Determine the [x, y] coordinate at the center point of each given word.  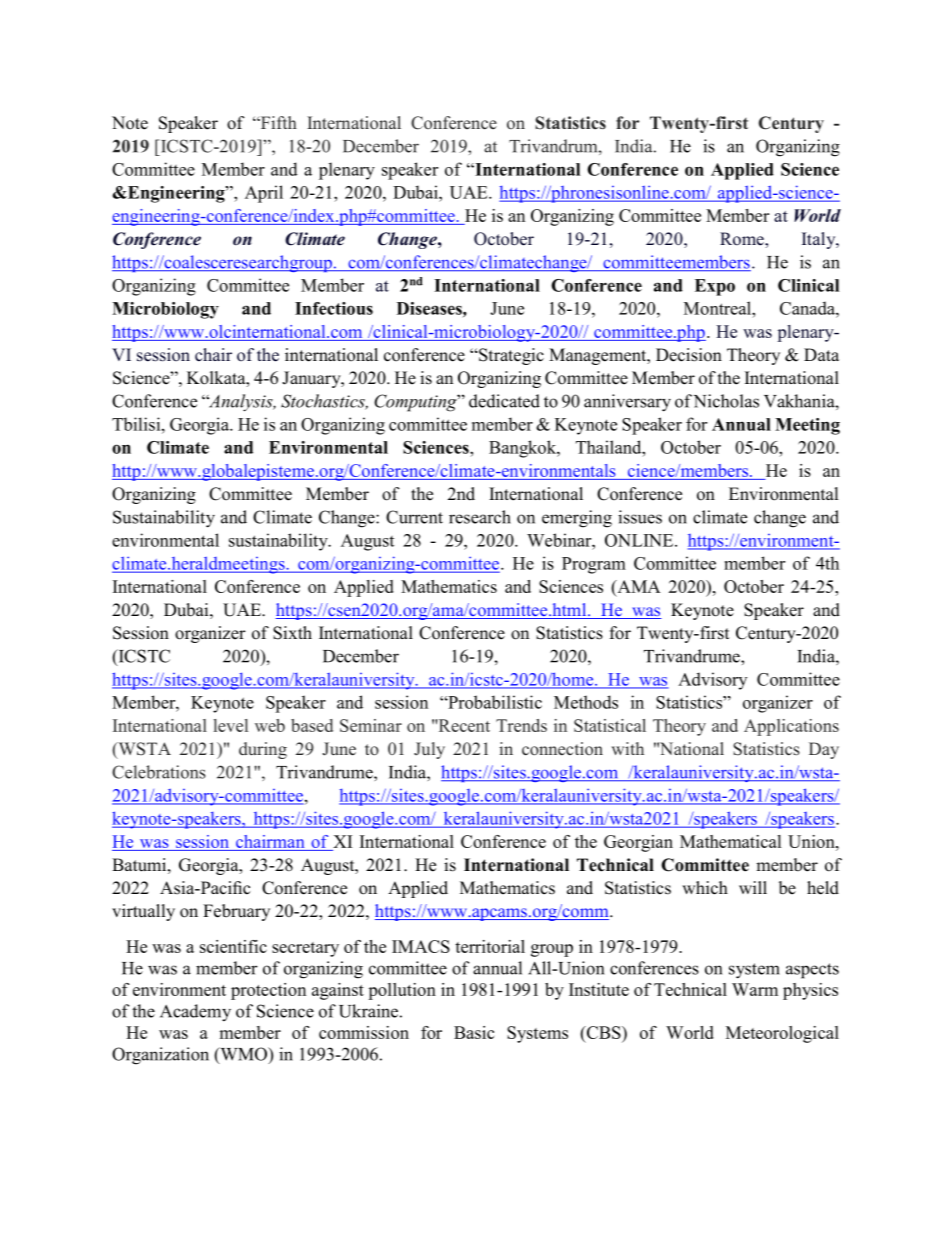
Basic [474, 1032]
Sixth [292, 633]
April [264, 194]
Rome [743, 239]
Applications [791, 727]
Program [594, 565]
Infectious [334, 308]
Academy [195, 1013]
